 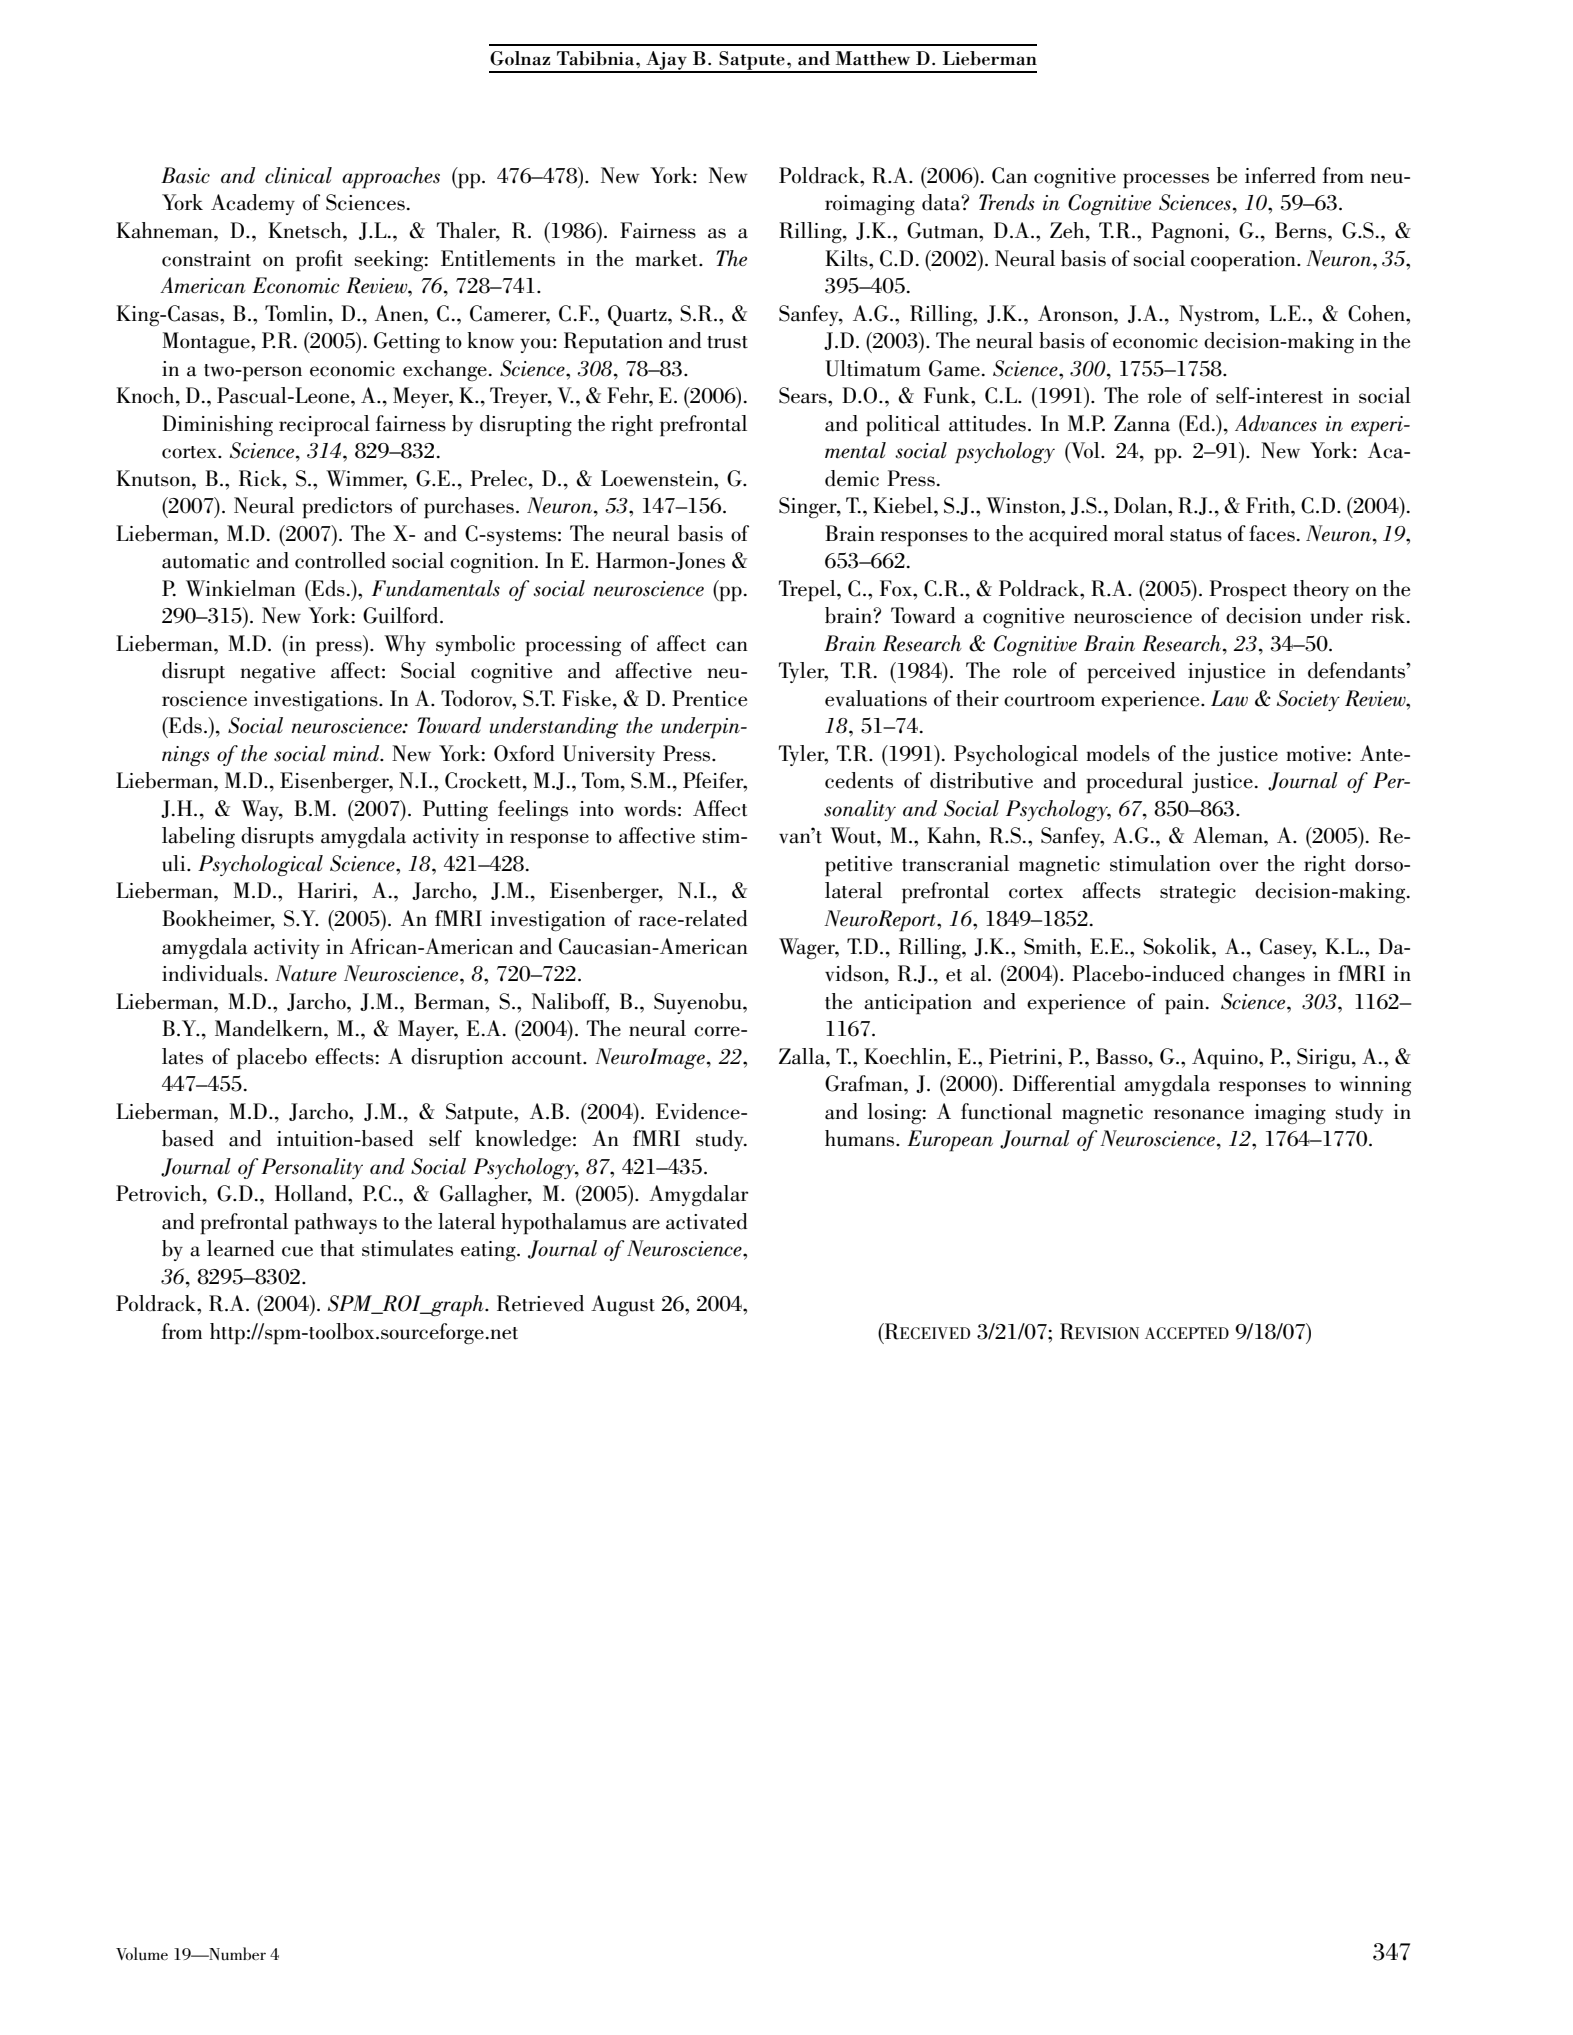 What do you see at coordinates (340, 560) in the screenshot?
I see `controlled` at bounding box center [340, 560].
